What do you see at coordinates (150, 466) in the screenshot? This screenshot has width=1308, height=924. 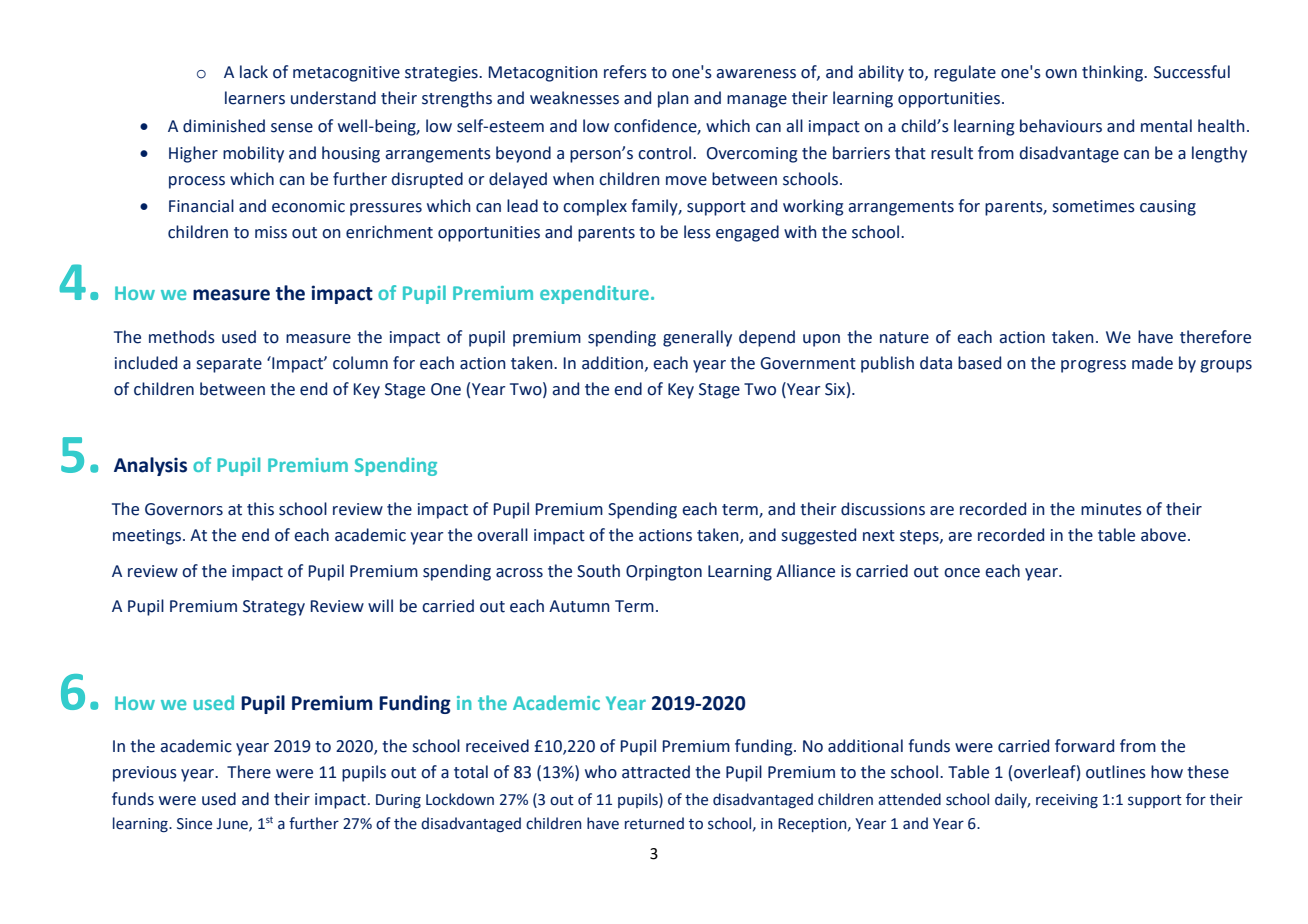 I see `Analysis` at bounding box center [150, 466].
